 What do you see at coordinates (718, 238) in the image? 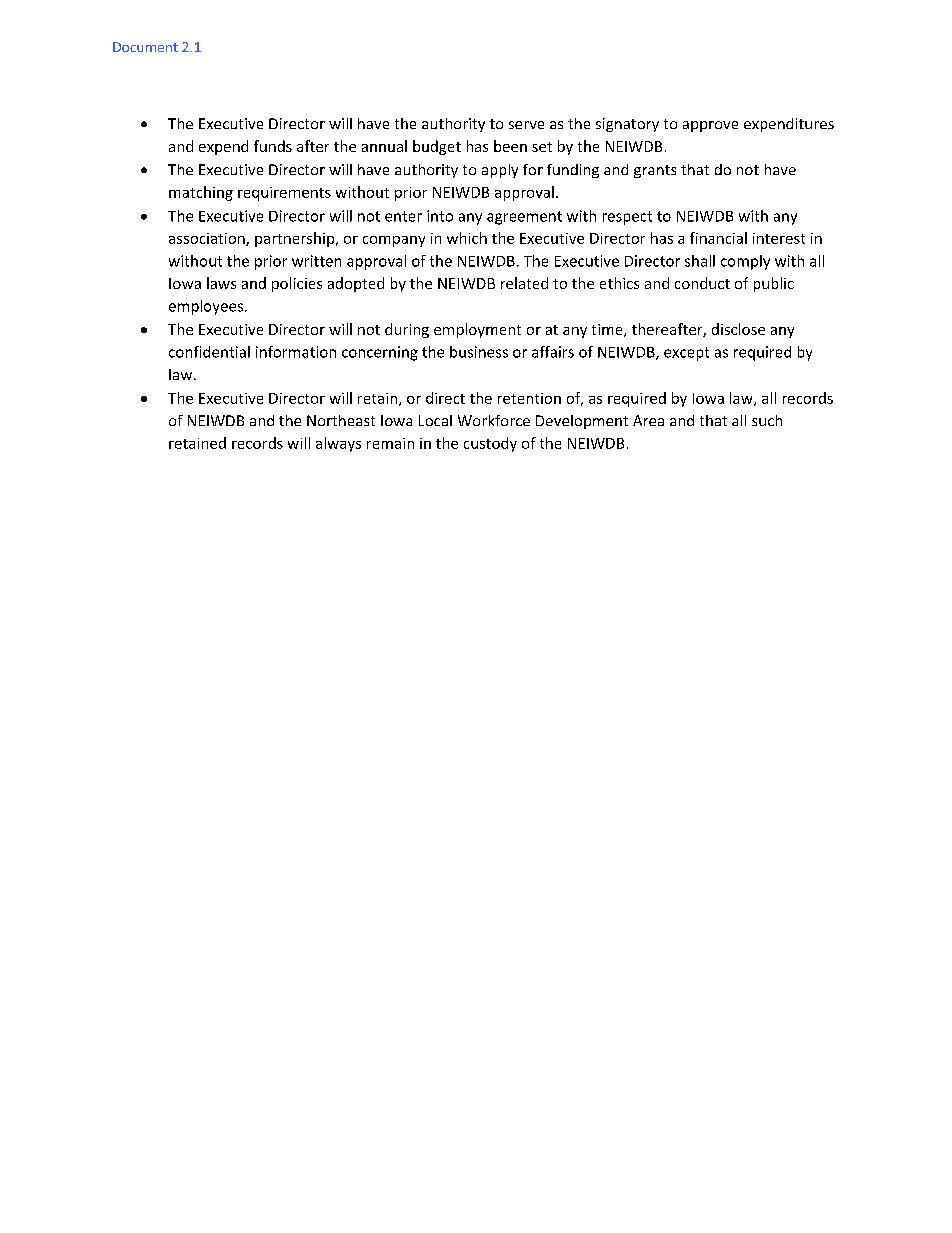
I see `financial` at bounding box center [718, 238].
